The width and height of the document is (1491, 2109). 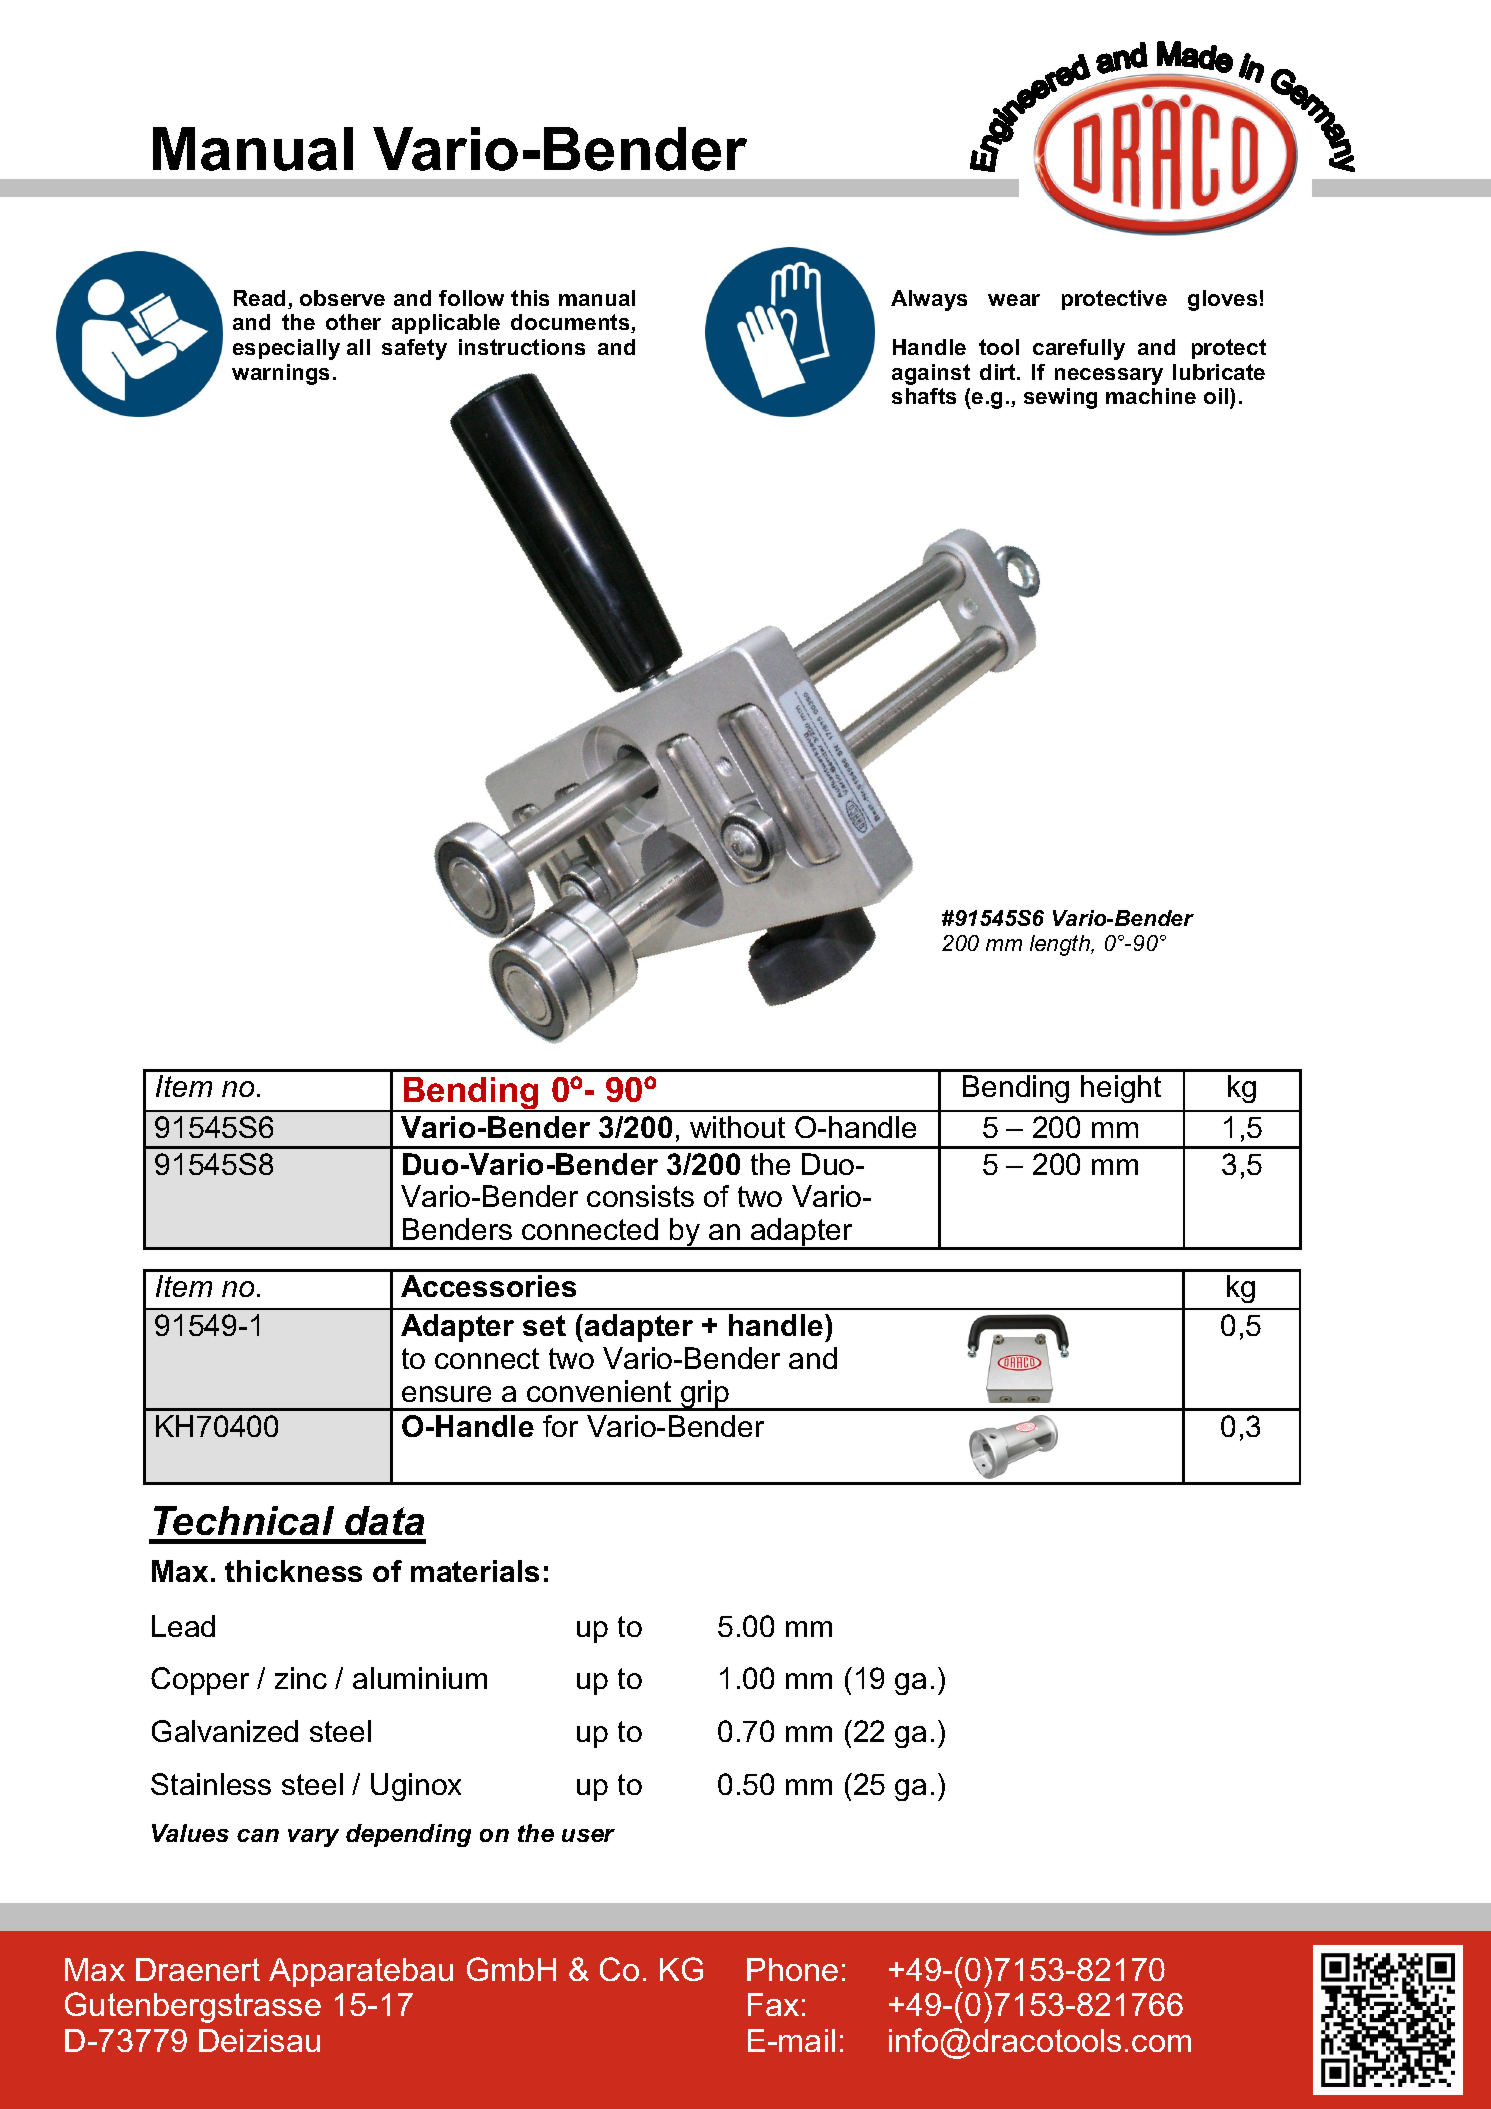 What do you see at coordinates (792, 1969) in the document?
I see `Phone` at bounding box center [792, 1969].
